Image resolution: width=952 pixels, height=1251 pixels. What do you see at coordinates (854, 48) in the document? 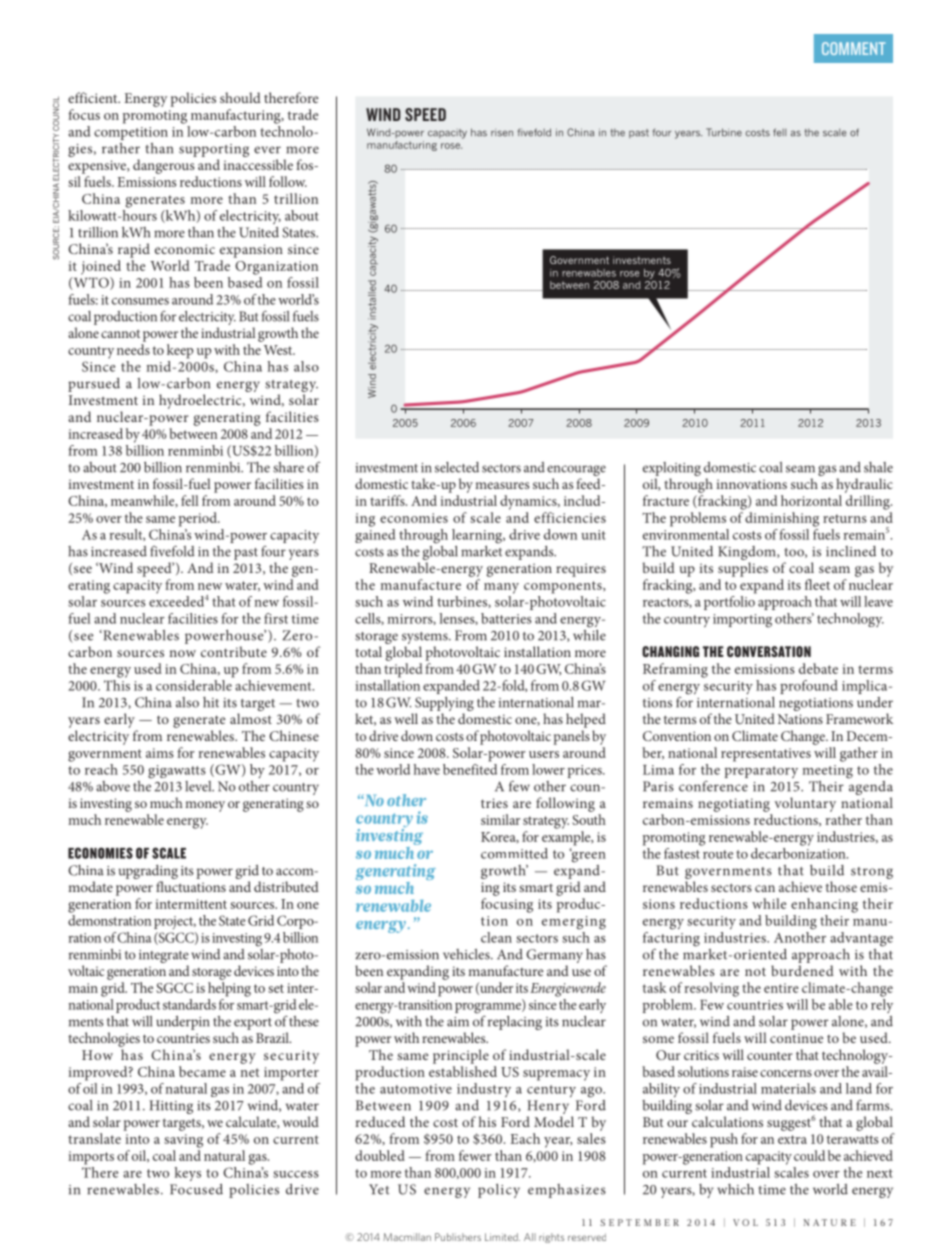
I see `COMMENT` at bounding box center [854, 48].
